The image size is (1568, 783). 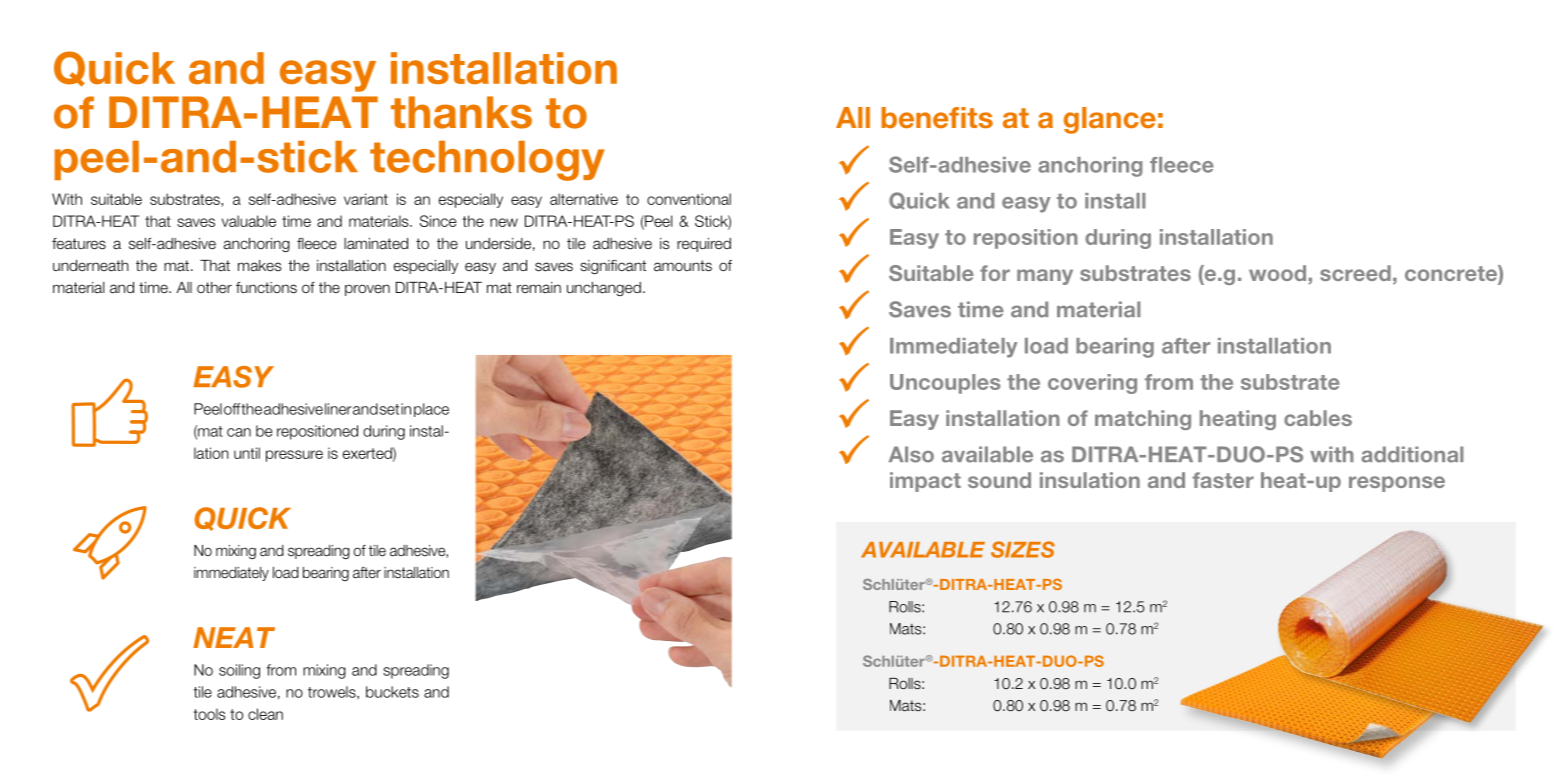 What do you see at coordinates (265, 714) in the image?
I see `clean` at bounding box center [265, 714].
